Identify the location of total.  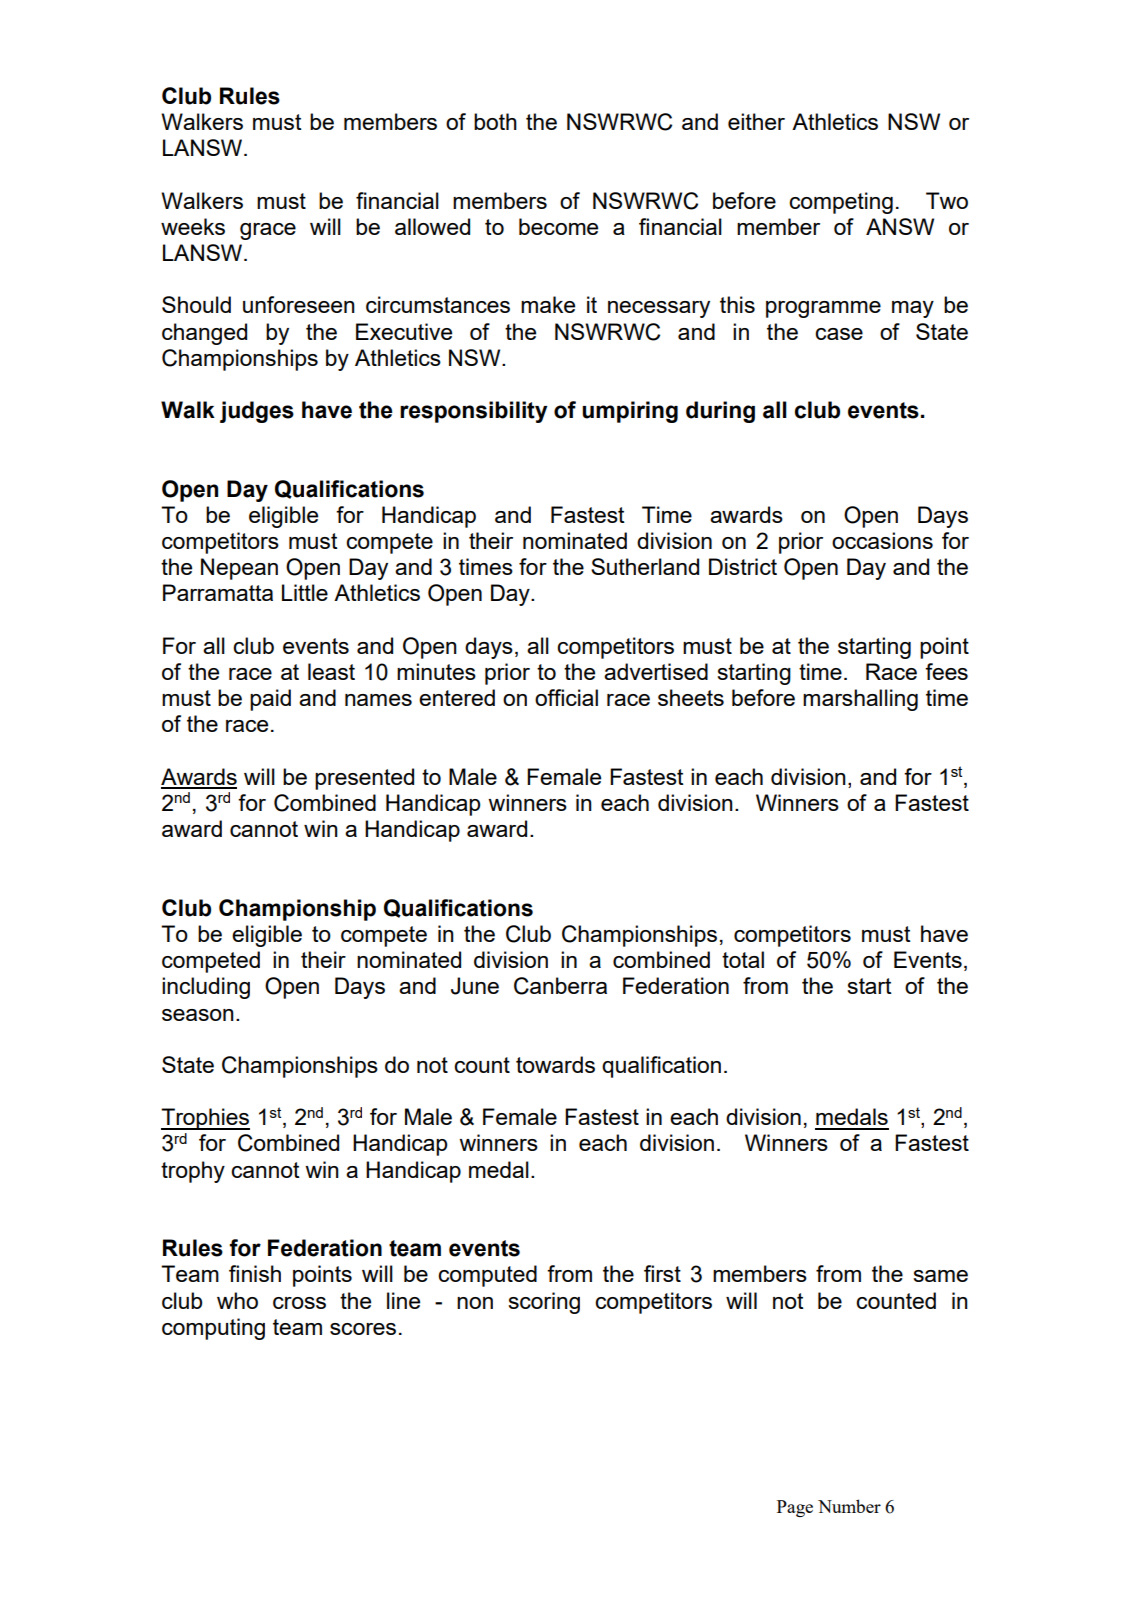
(743, 959).
